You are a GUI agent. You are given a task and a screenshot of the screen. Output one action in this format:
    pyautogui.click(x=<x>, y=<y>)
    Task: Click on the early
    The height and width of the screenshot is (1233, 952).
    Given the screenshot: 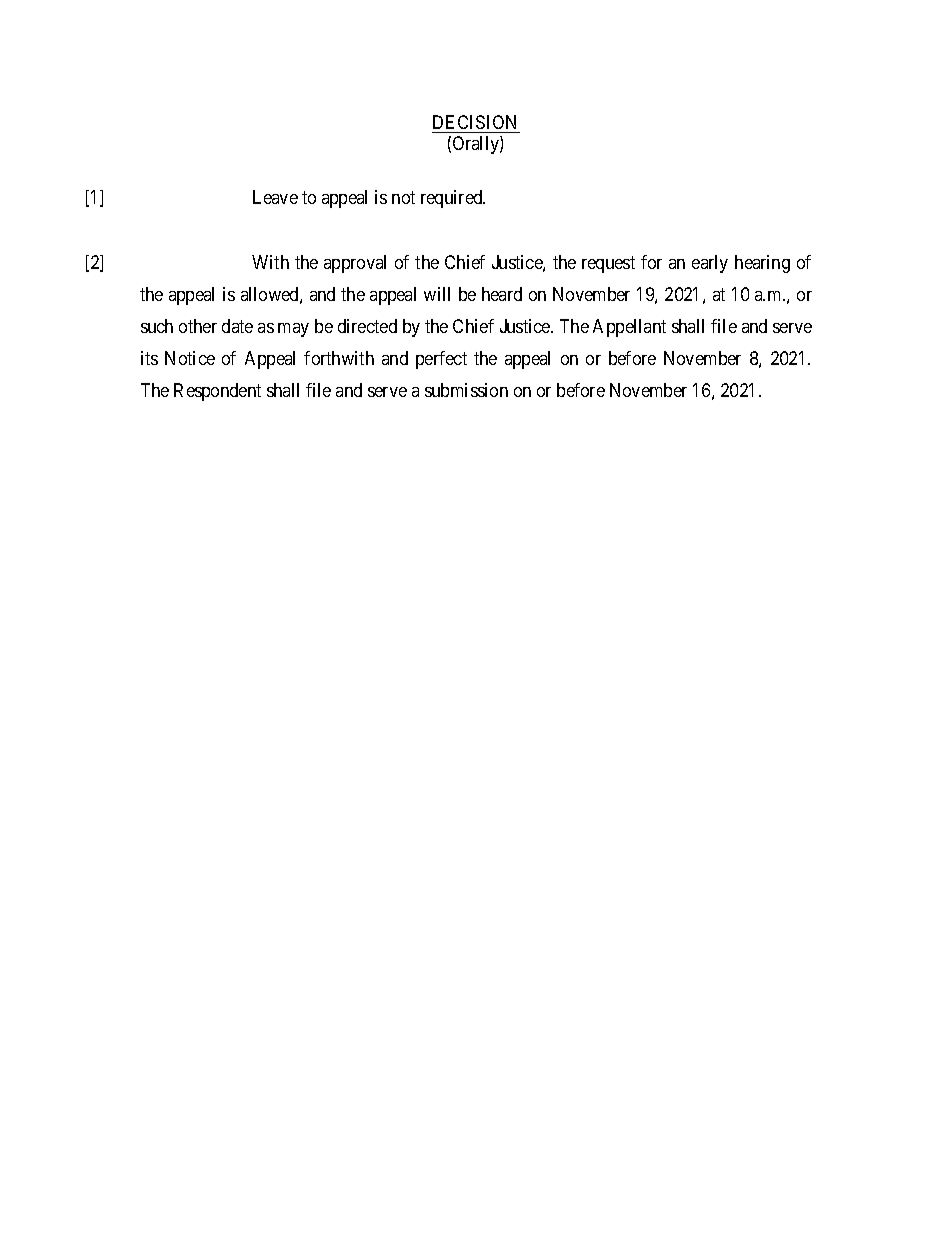 What is the action you would take?
    pyautogui.click(x=710, y=264)
